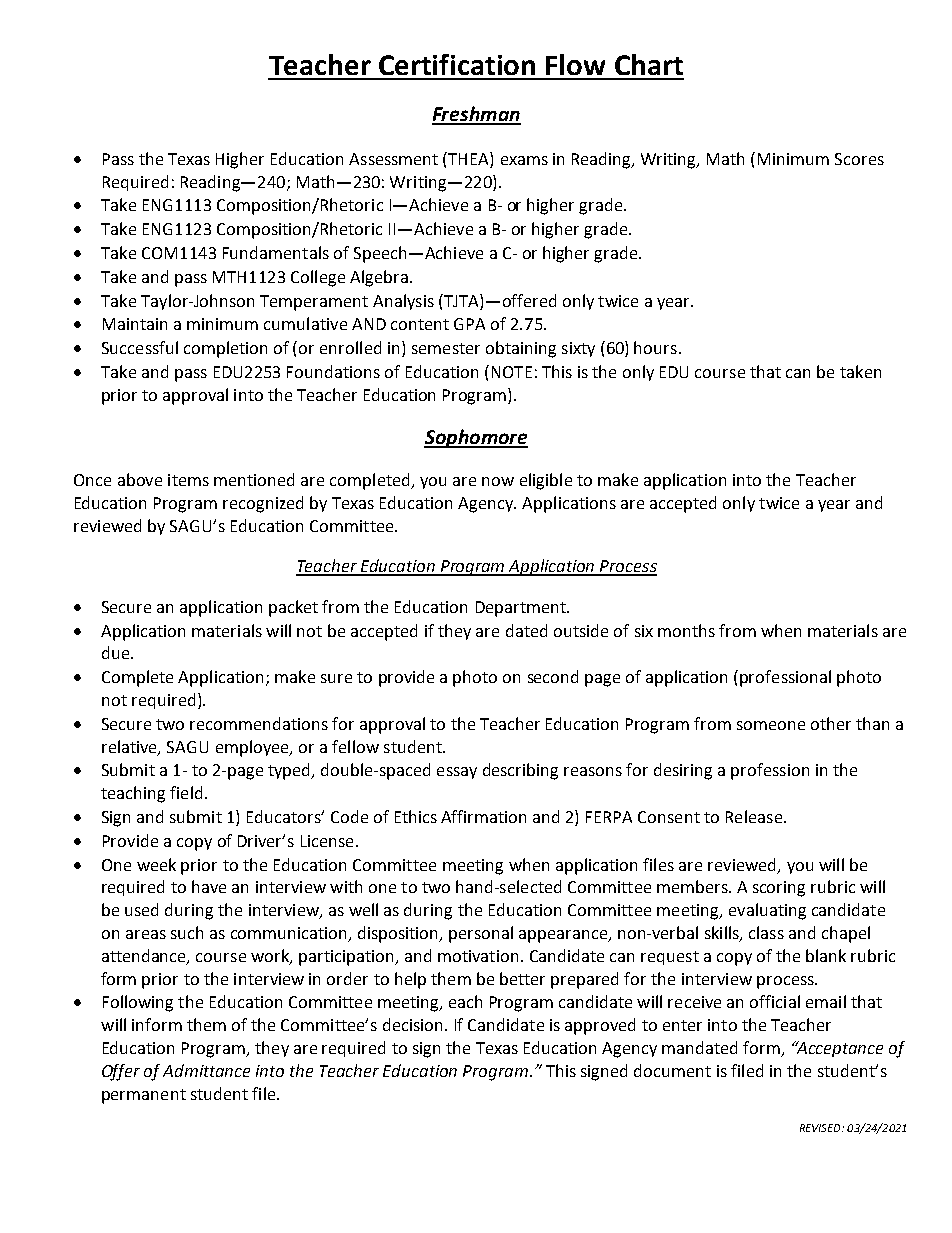 The width and height of the screenshot is (952, 1233). Describe the element at coordinates (259, 723) in the screenshot. I see `recommendations` at that location.
